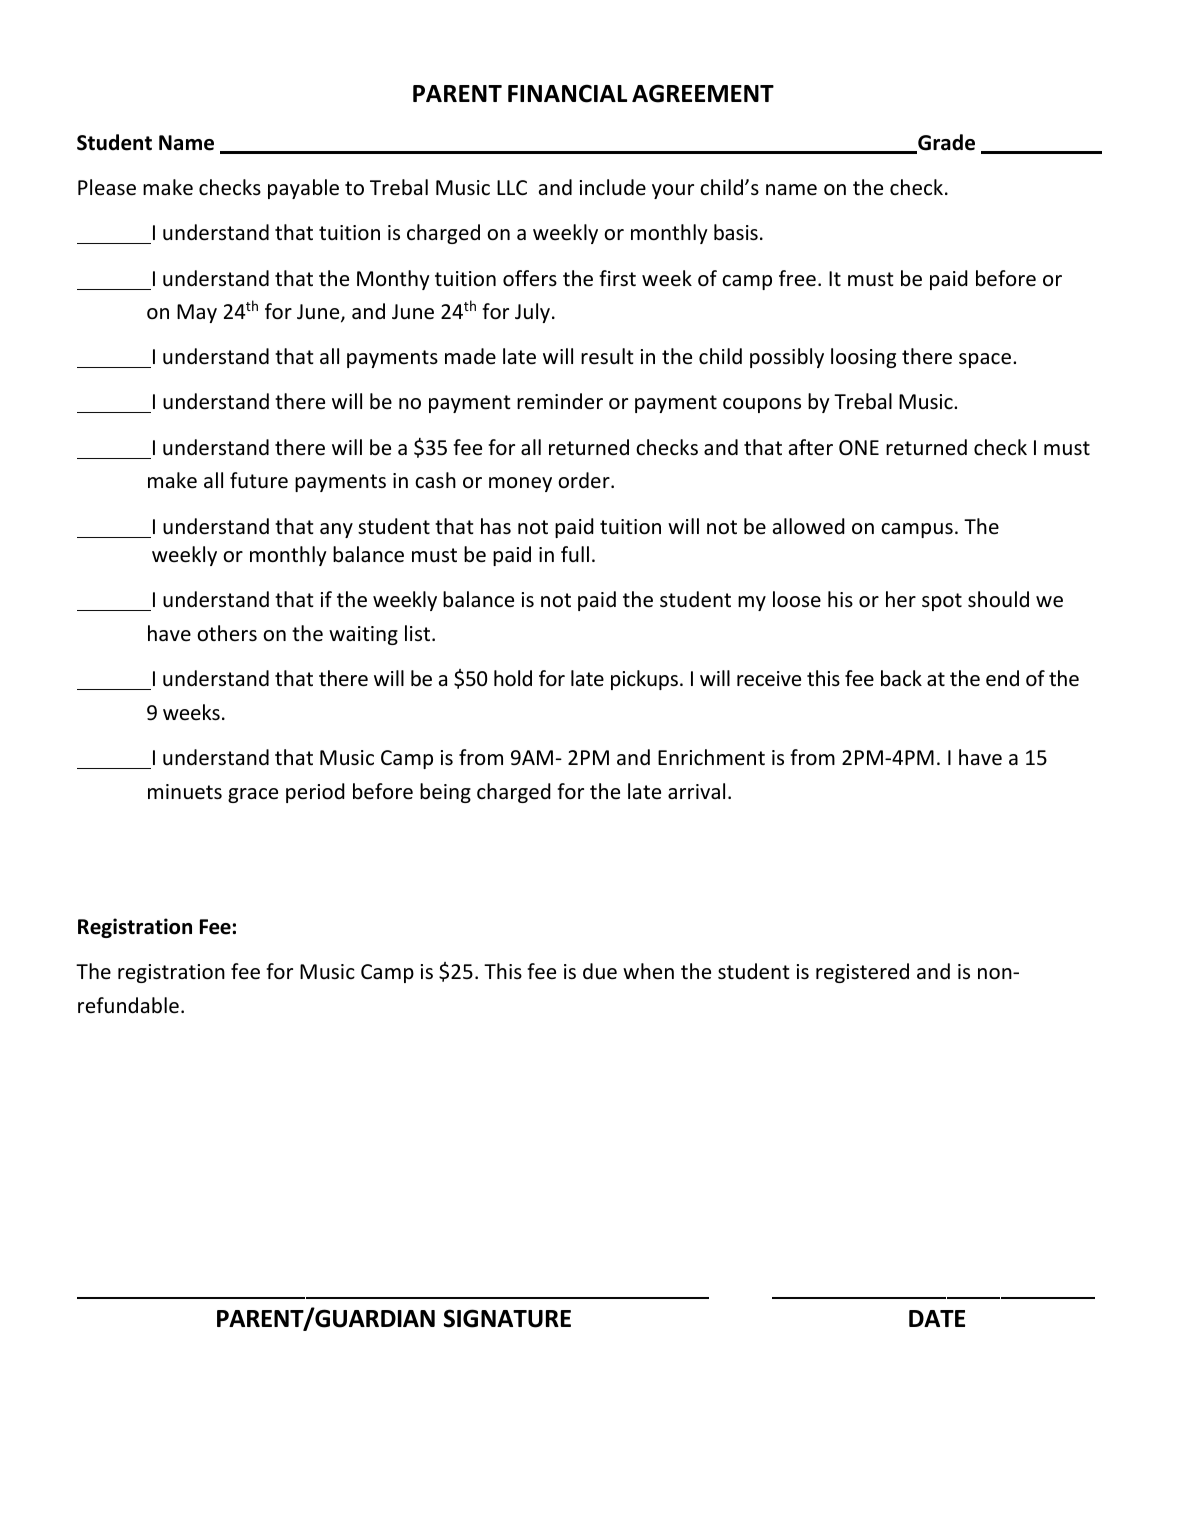  What do you see at coordinates (253, 795) in the image?
I see `grace` at bounding box center [253, 795].
